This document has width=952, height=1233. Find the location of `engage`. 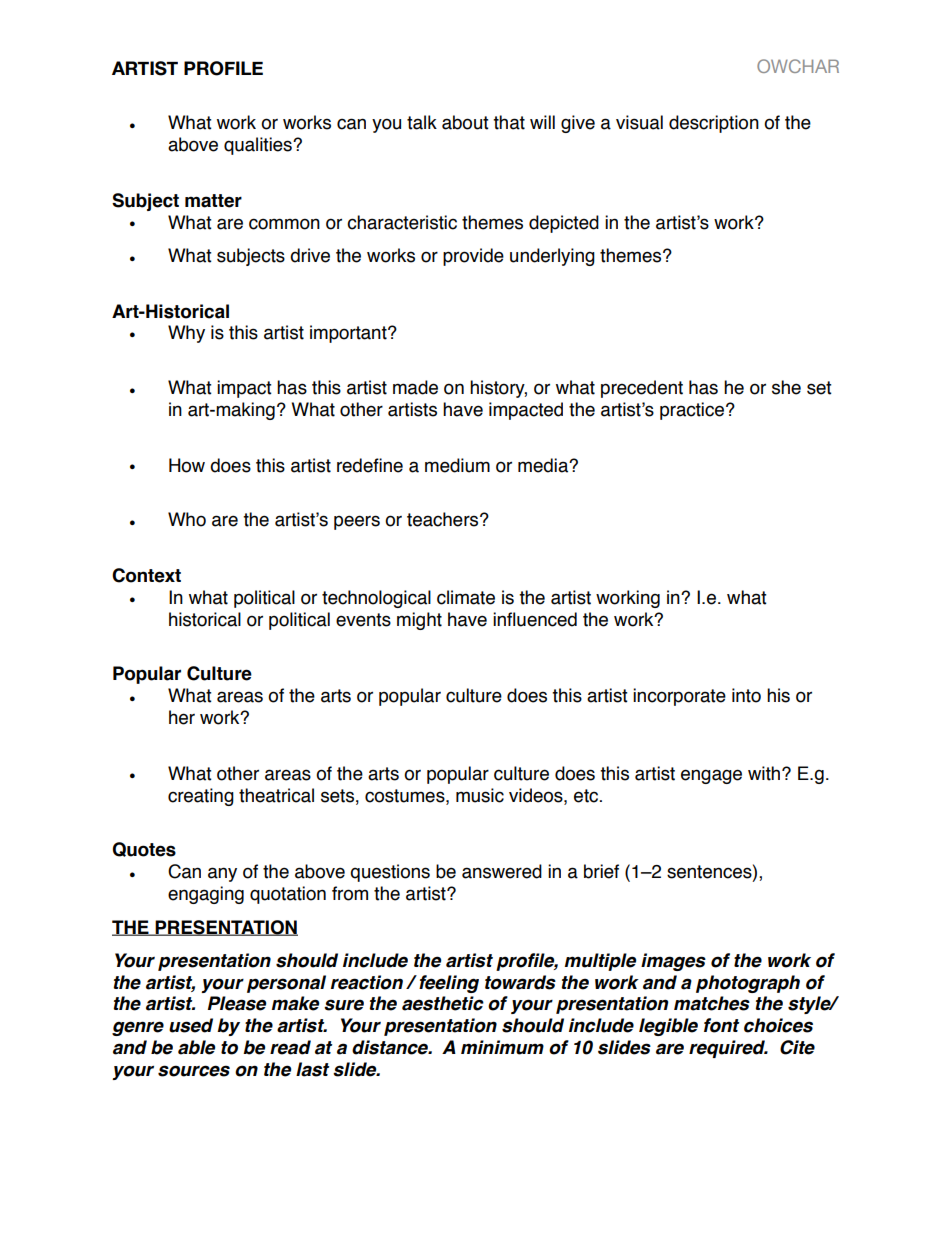

engage is located at coordinates (711, 776).
